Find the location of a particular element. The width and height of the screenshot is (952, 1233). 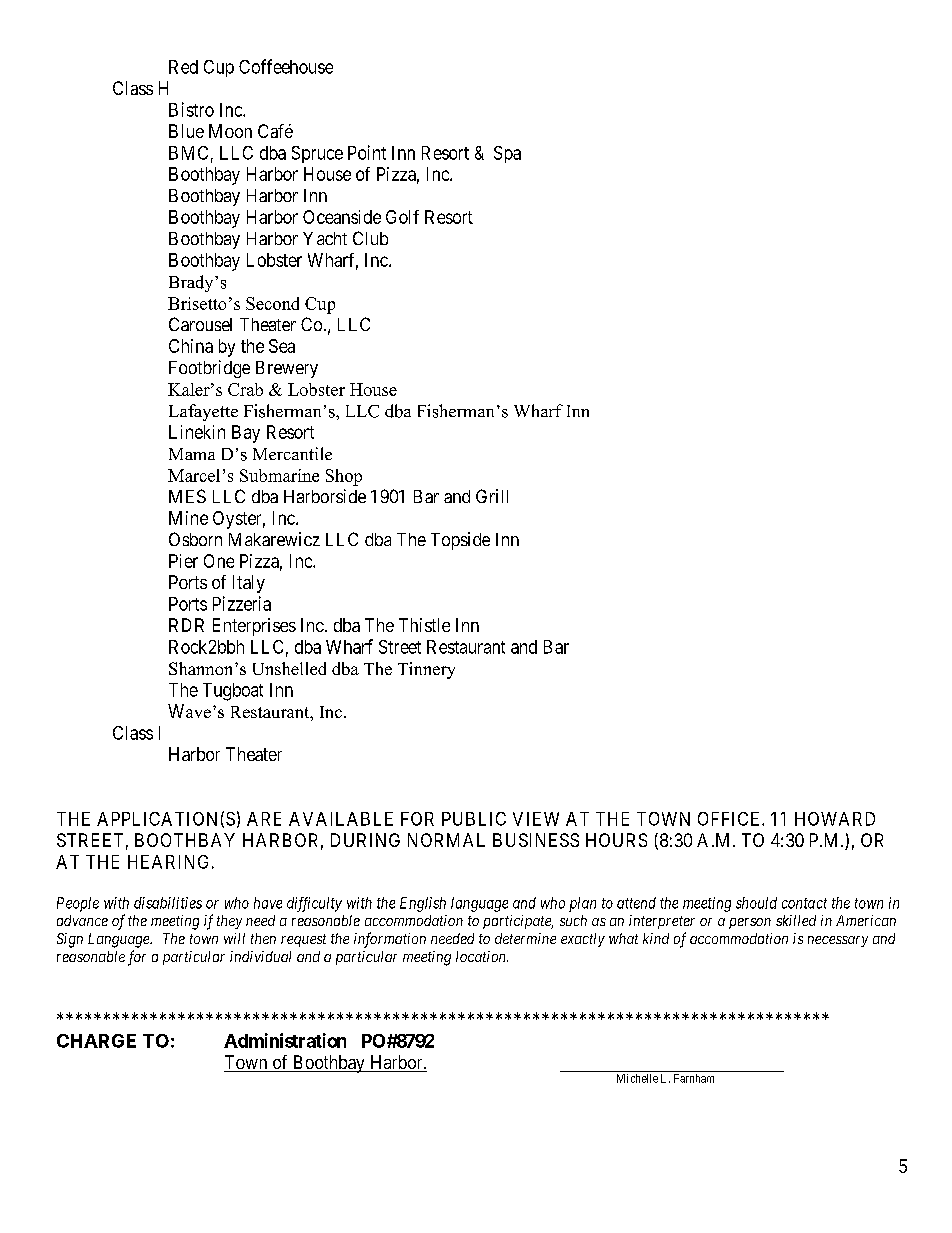

Bistro is located at coordinates (191, 109).
